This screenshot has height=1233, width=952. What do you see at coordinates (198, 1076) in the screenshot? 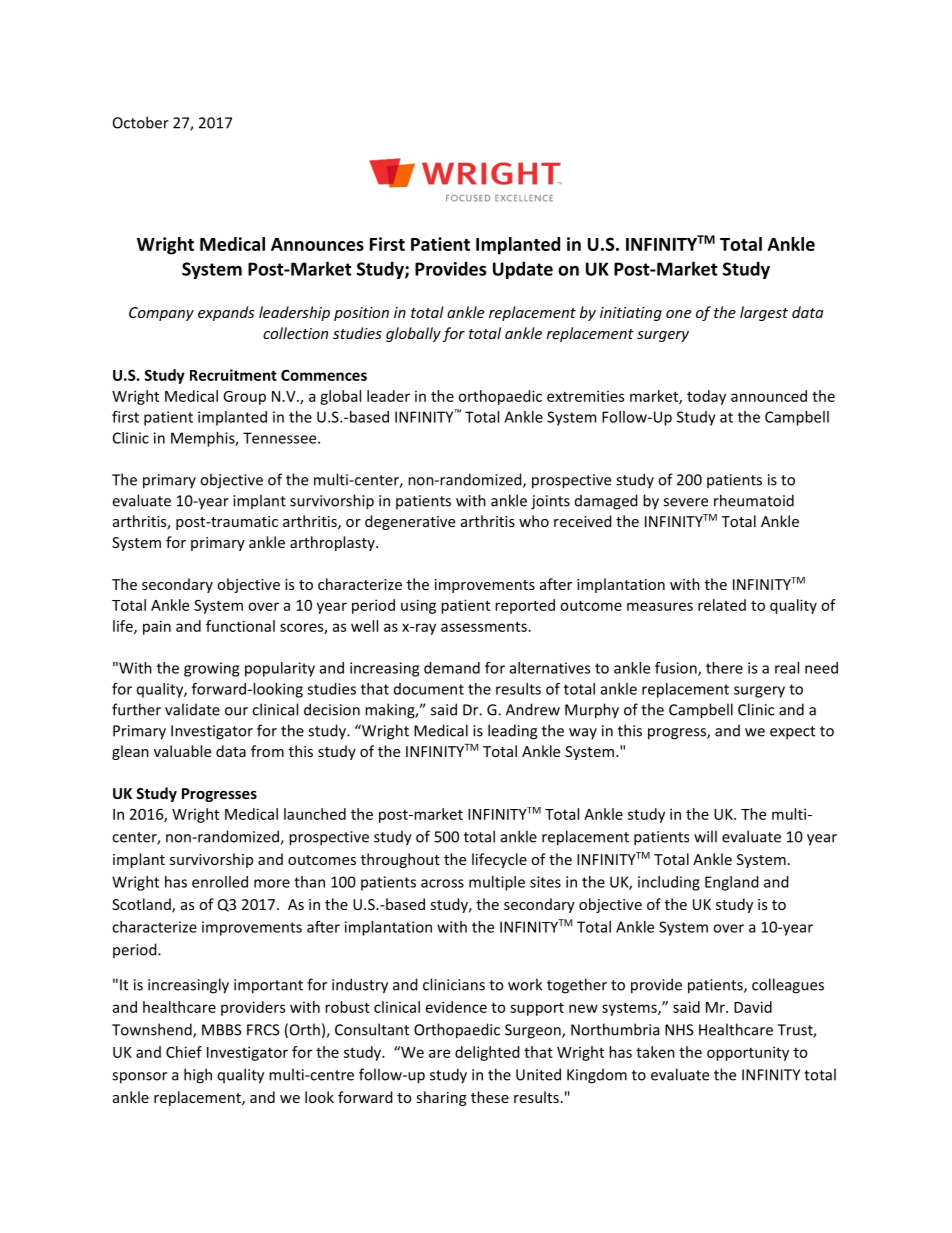
I see `high` at bounding box center [198, 1076].
